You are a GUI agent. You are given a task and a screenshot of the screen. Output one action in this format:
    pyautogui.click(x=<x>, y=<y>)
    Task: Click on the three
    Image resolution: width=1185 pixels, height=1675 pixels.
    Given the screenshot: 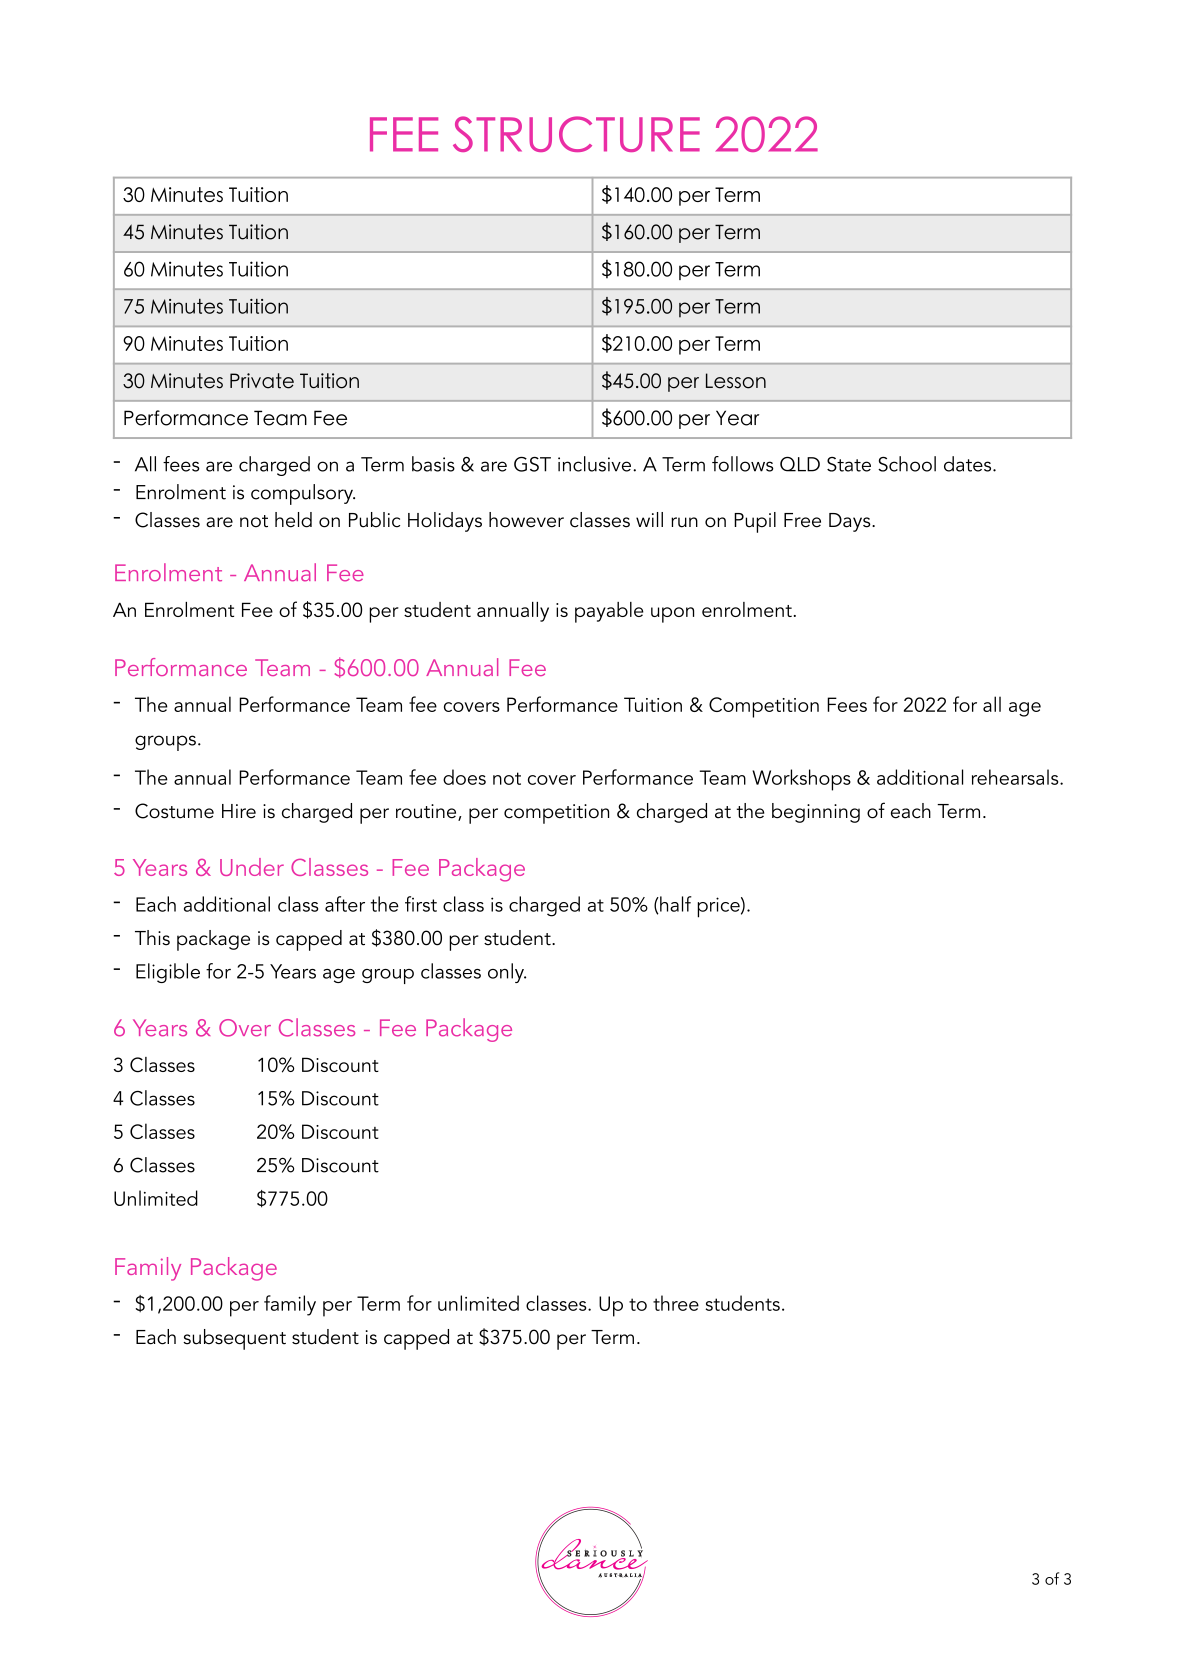 What is the action you would take?
    pyautogui.click(x=676, y=1303)
